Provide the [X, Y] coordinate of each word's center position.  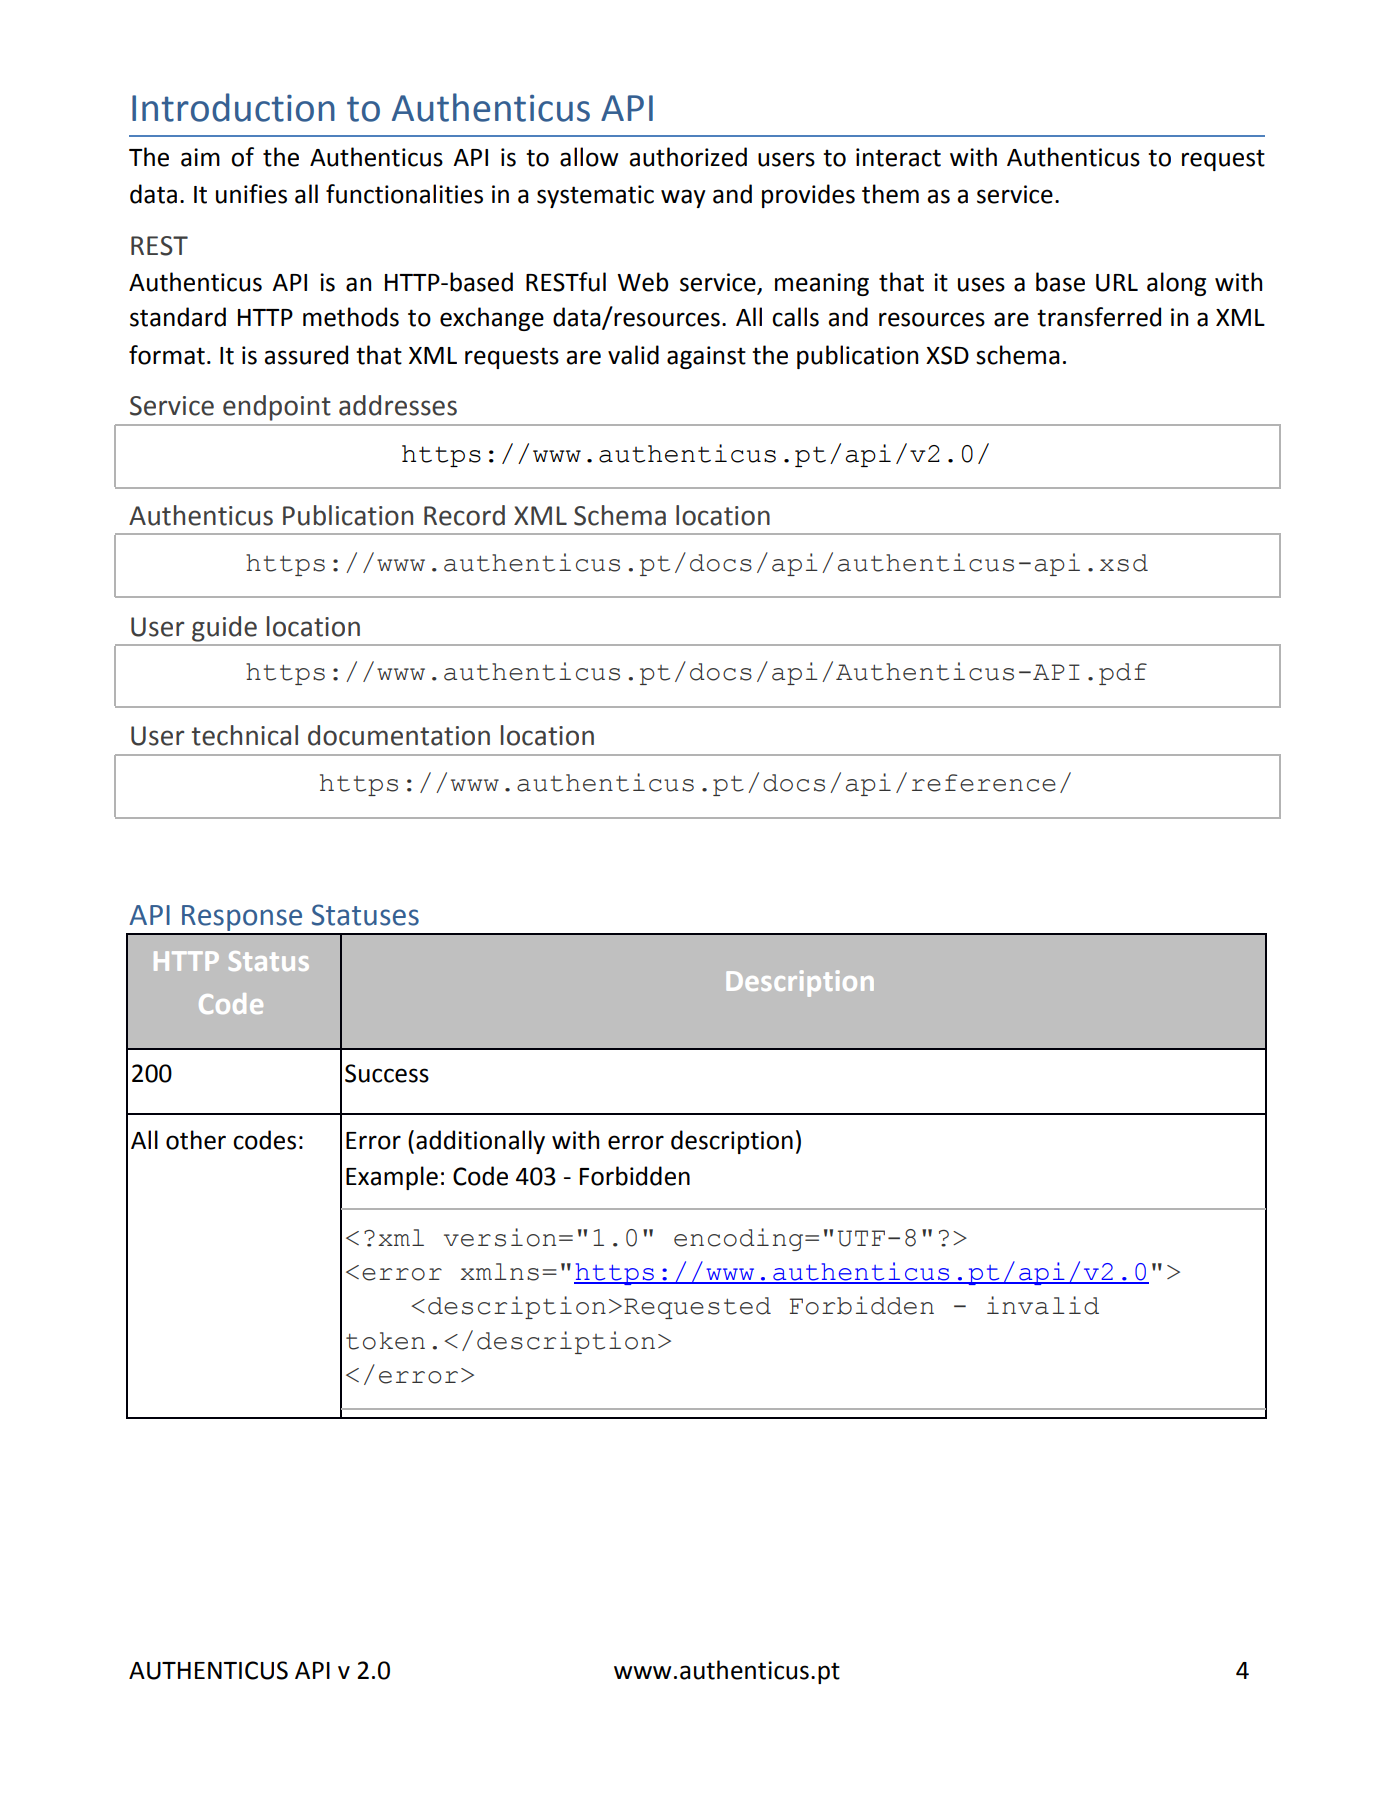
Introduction [233, 107]
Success [387, 1073]
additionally [480, 1142]
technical [245, 735]
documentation [399, 735]
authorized [688, 157]
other [196, 1140]
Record [464, 515]
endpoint [277, 408]
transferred [1099, 317]
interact [898, 157]
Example [392, 1178]
